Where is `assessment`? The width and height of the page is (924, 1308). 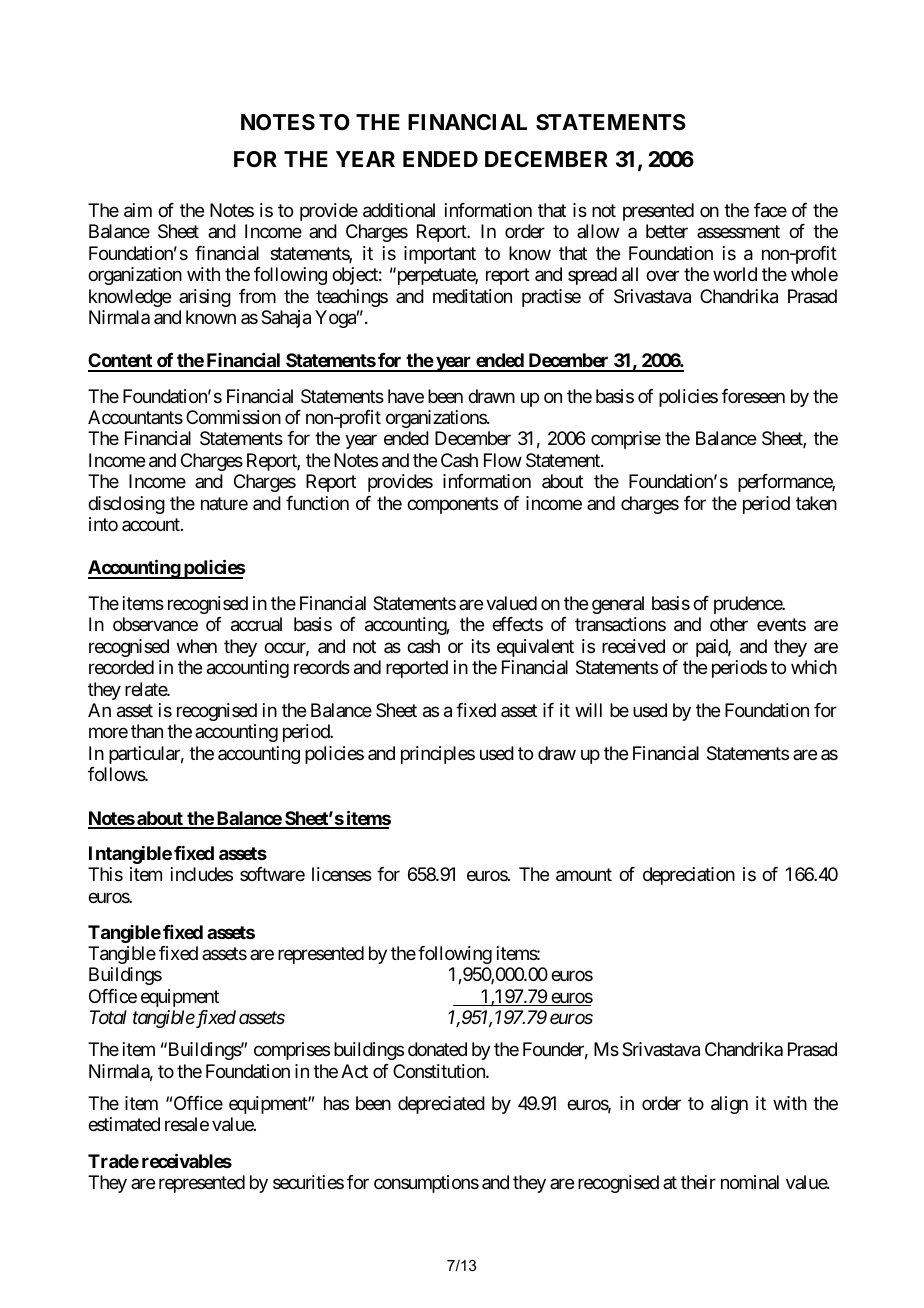
assessment is located at coordinates (738, 232).
